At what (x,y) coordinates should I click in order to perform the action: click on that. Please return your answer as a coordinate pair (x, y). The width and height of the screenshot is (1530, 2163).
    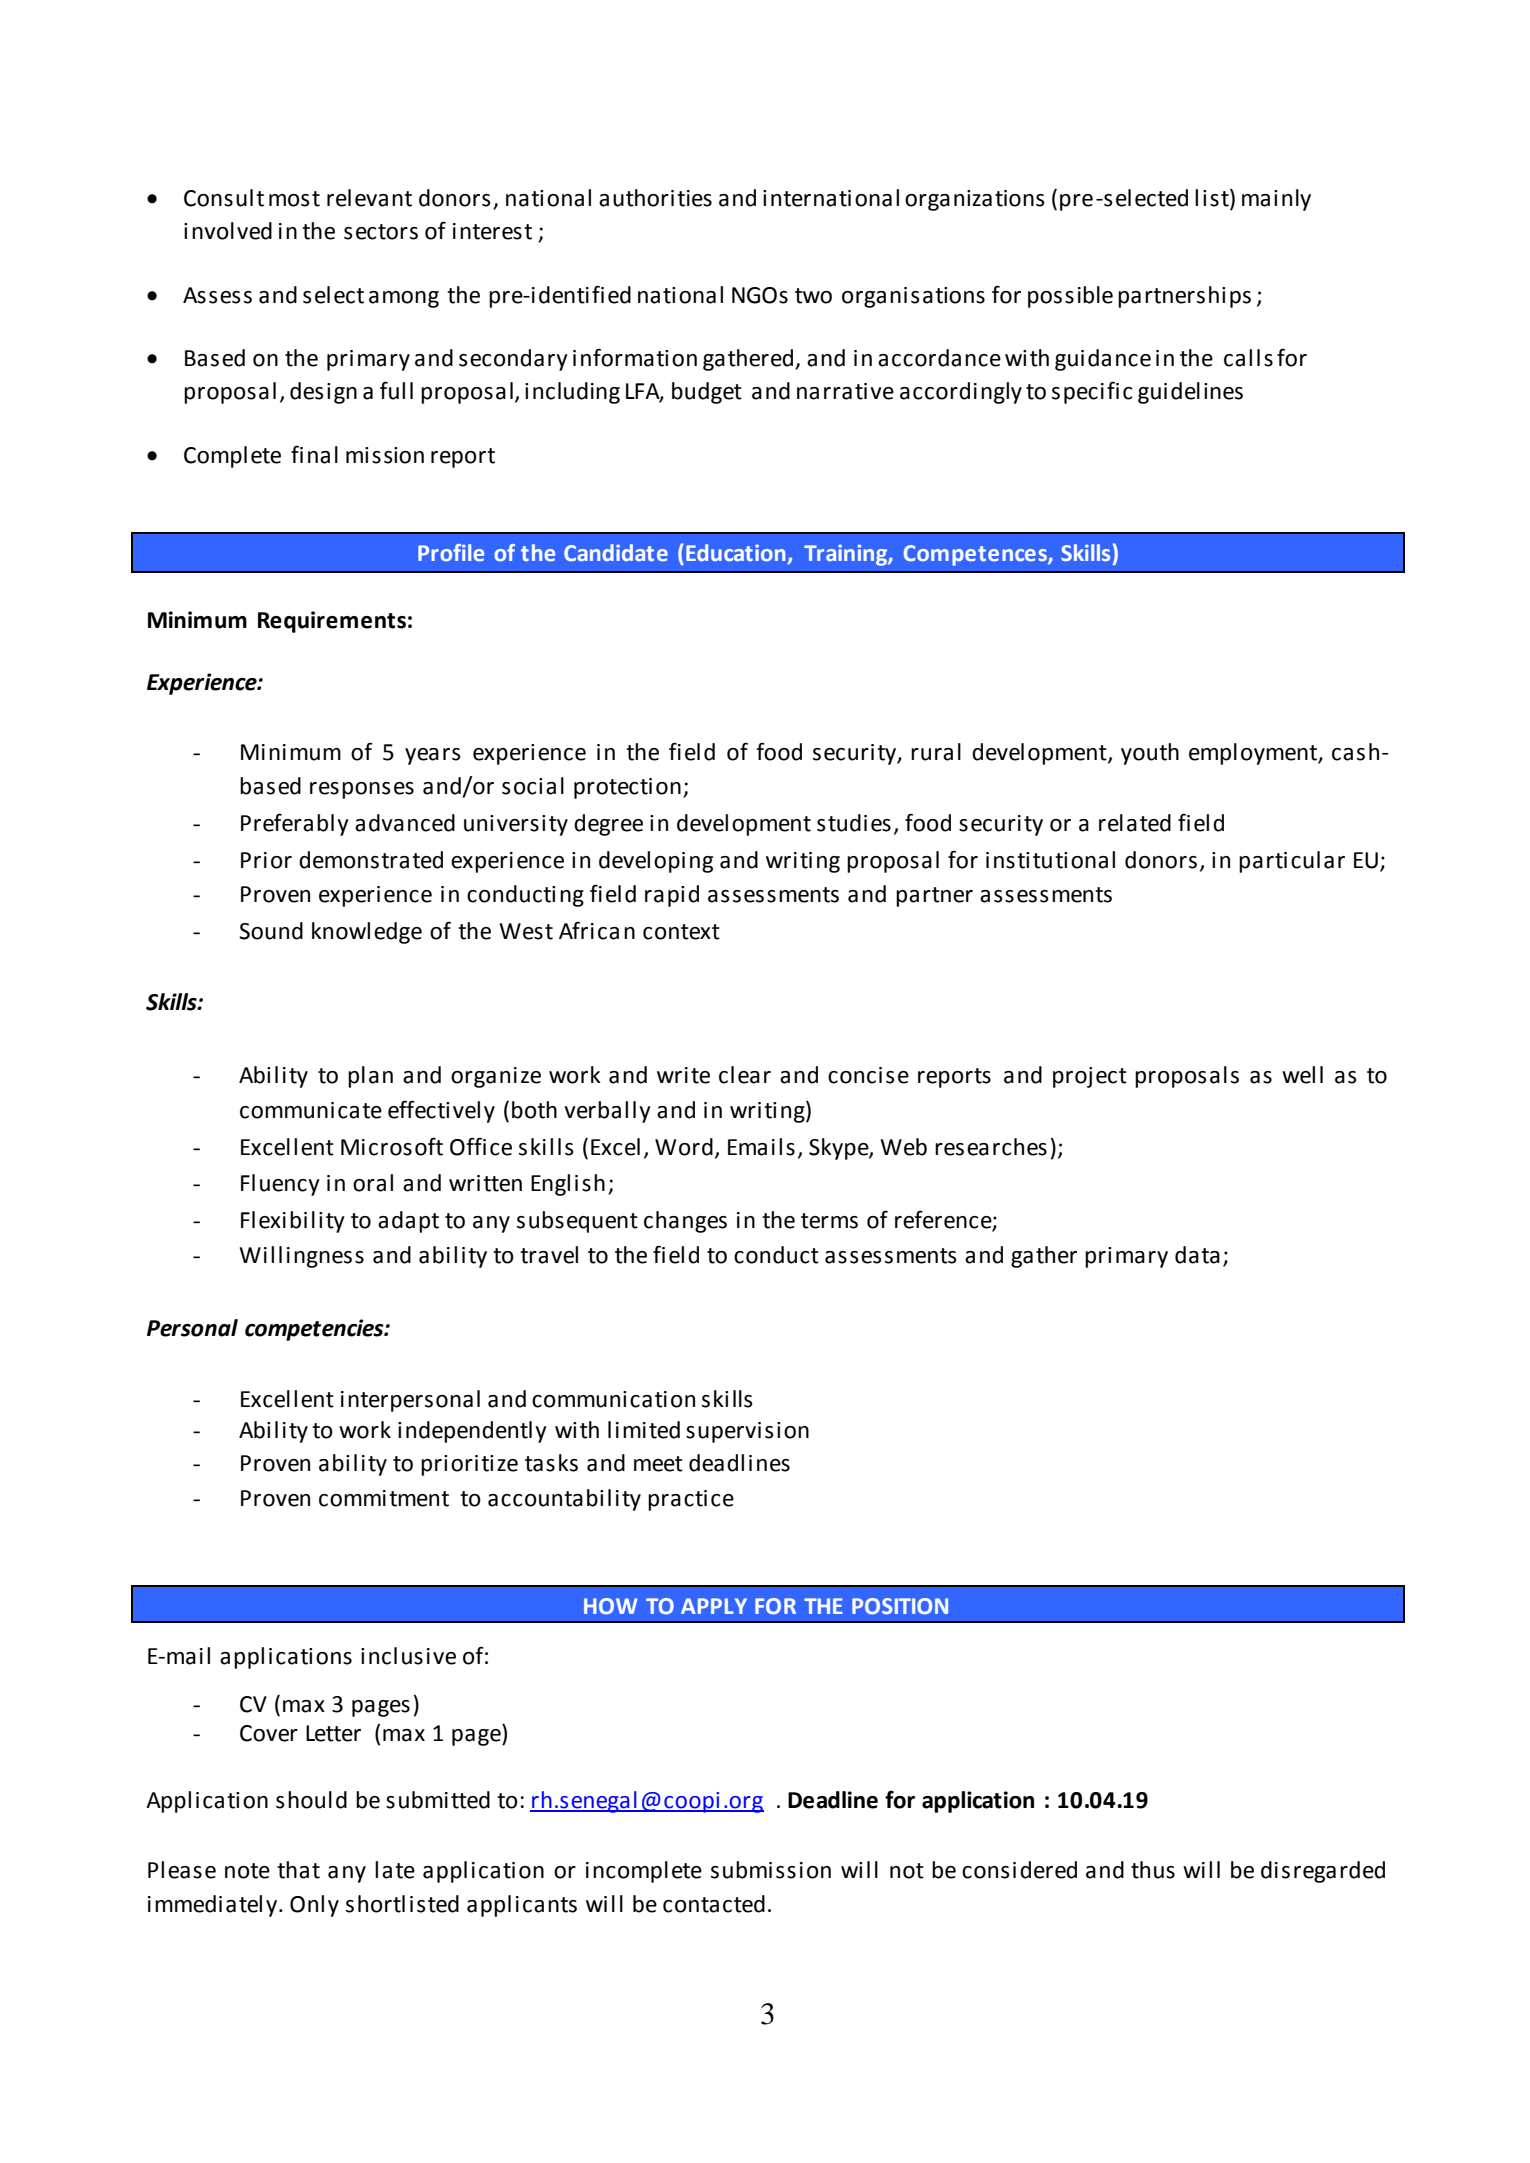
    Looking at the image, I should click on (298, 1870).
